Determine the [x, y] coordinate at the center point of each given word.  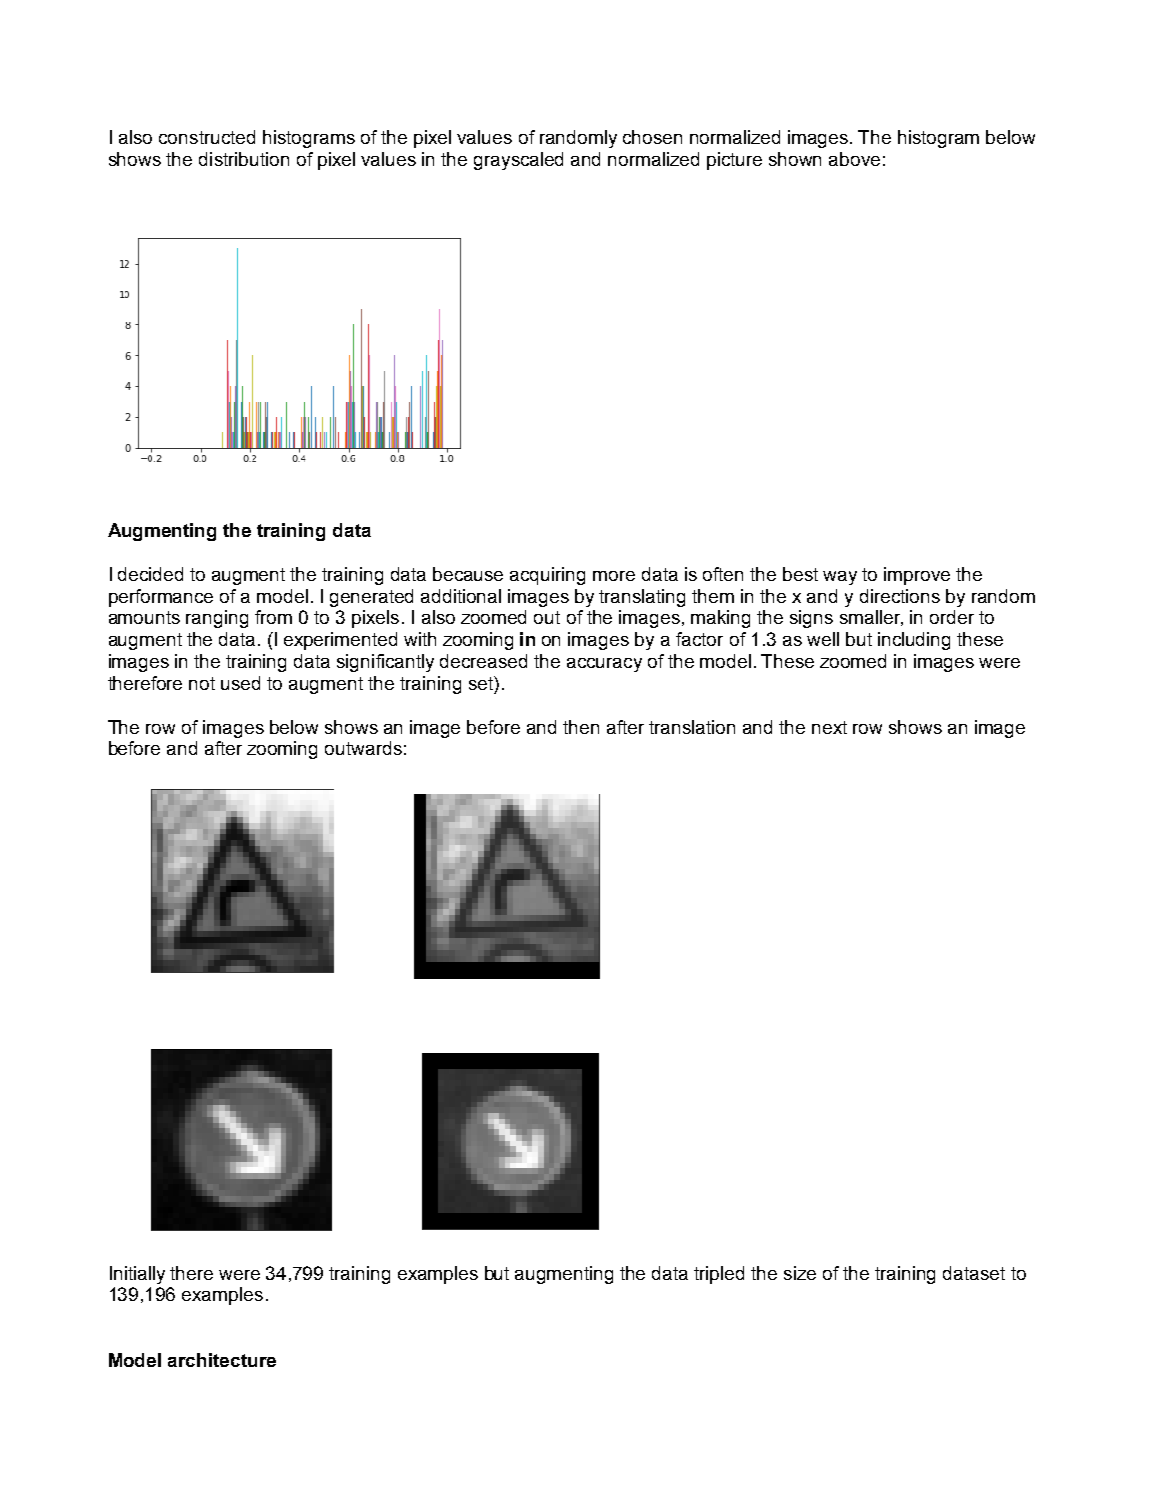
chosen [652, 137]
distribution [244, 159]
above [854, 159]
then [581, 727]
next [829, 727]
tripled [719, 1275]
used [240, 683]
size [800, 1273]
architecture [222, 1360]
